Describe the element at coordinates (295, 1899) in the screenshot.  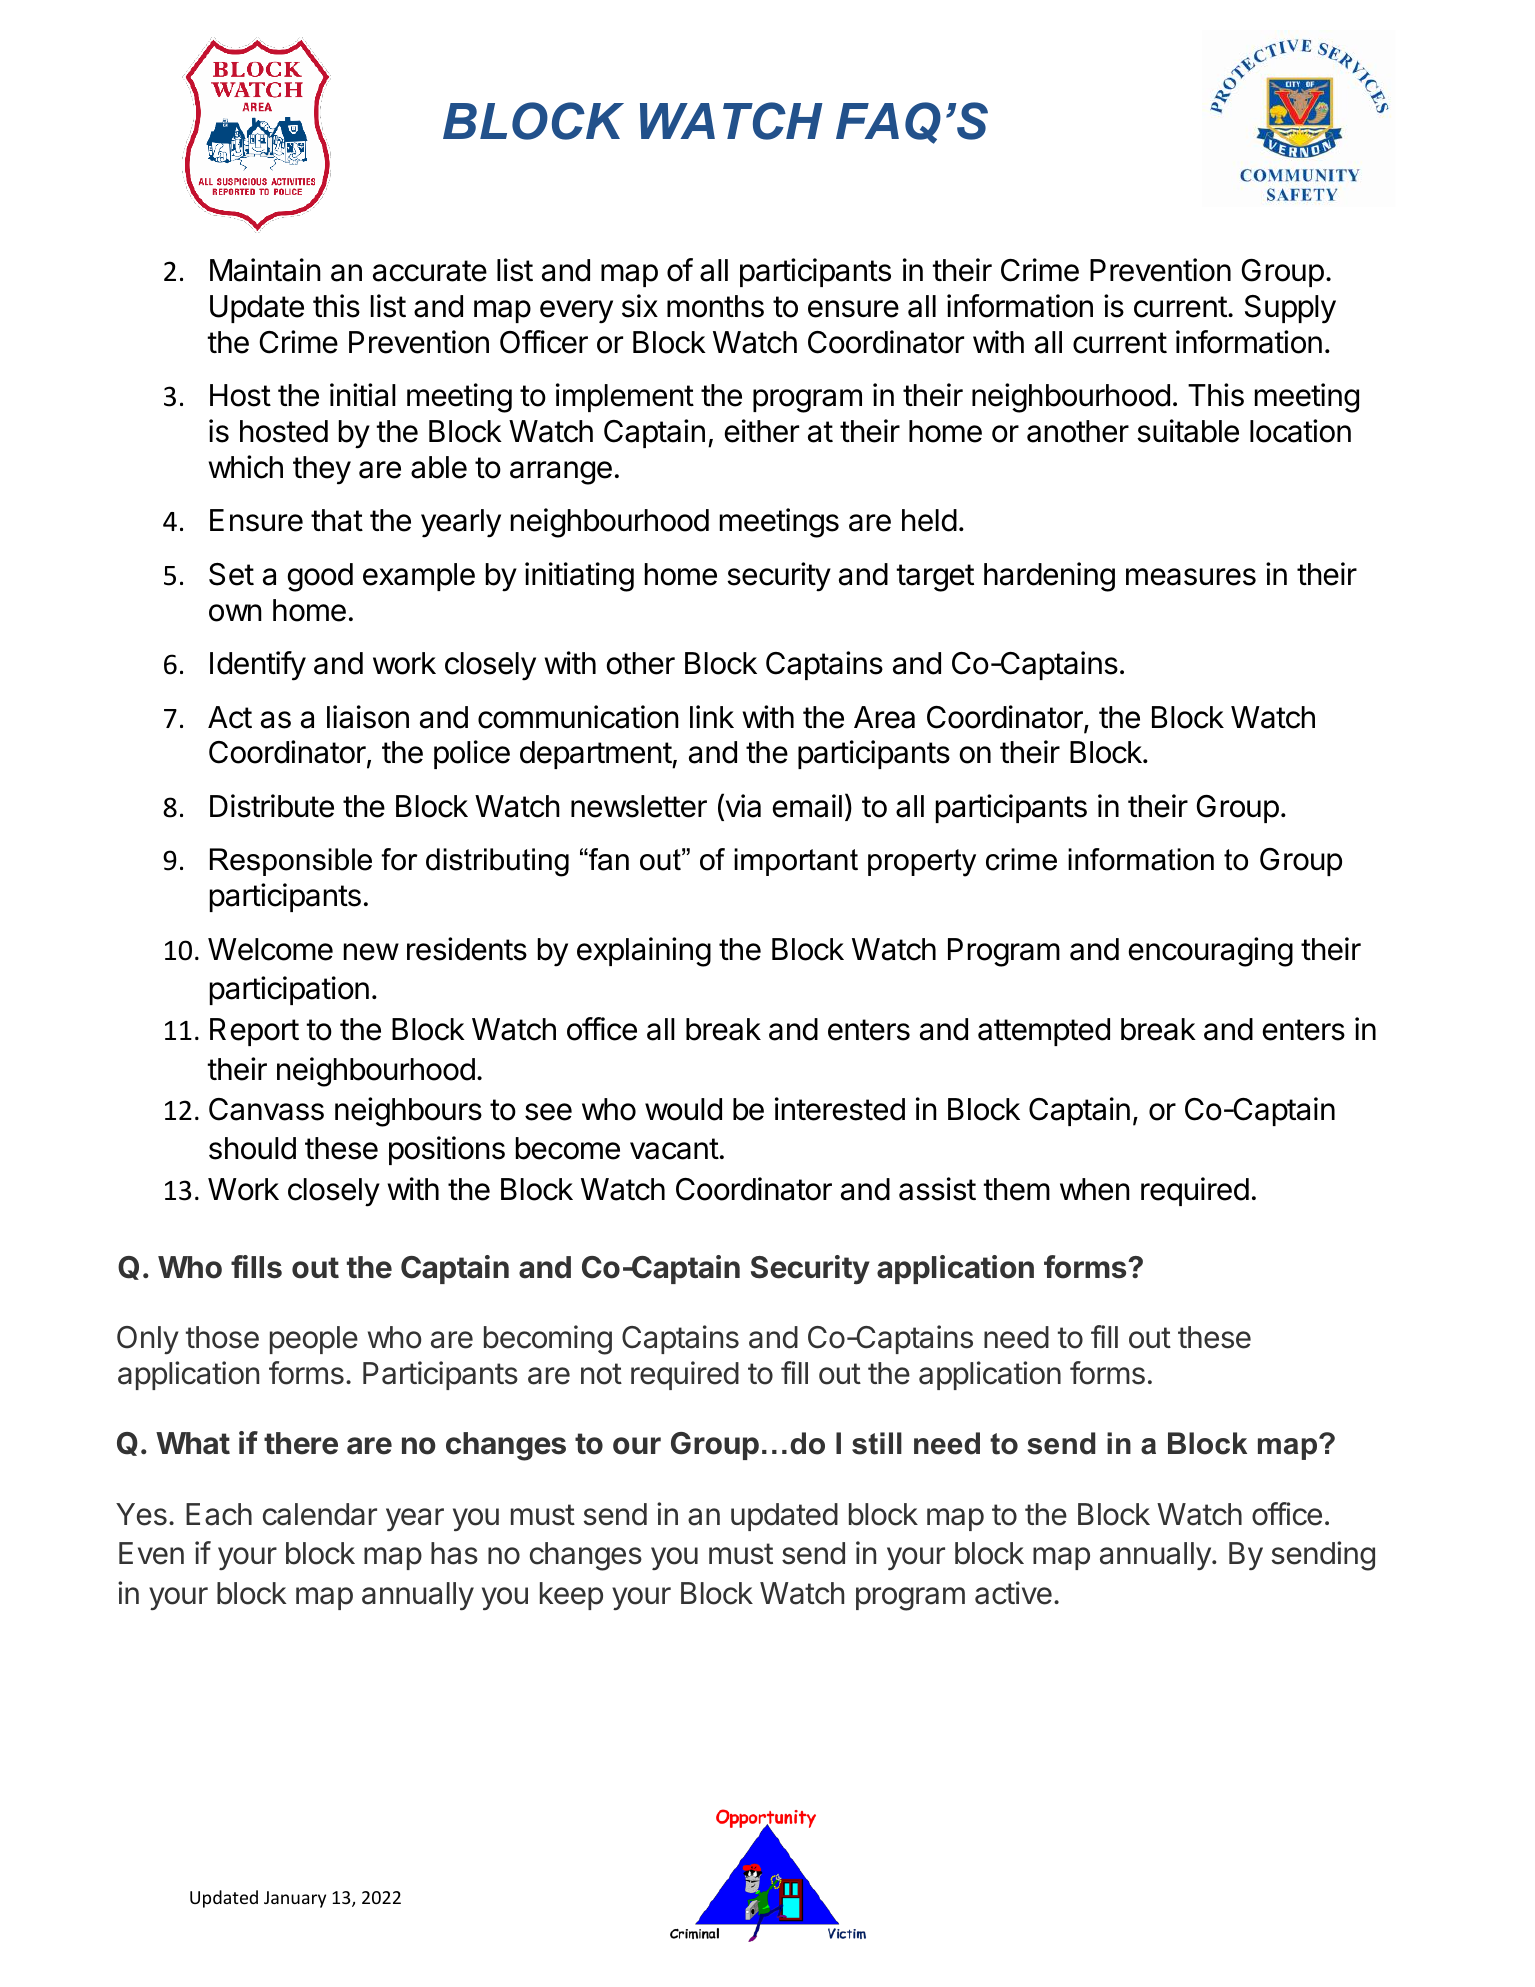
I see `January` at that location.
